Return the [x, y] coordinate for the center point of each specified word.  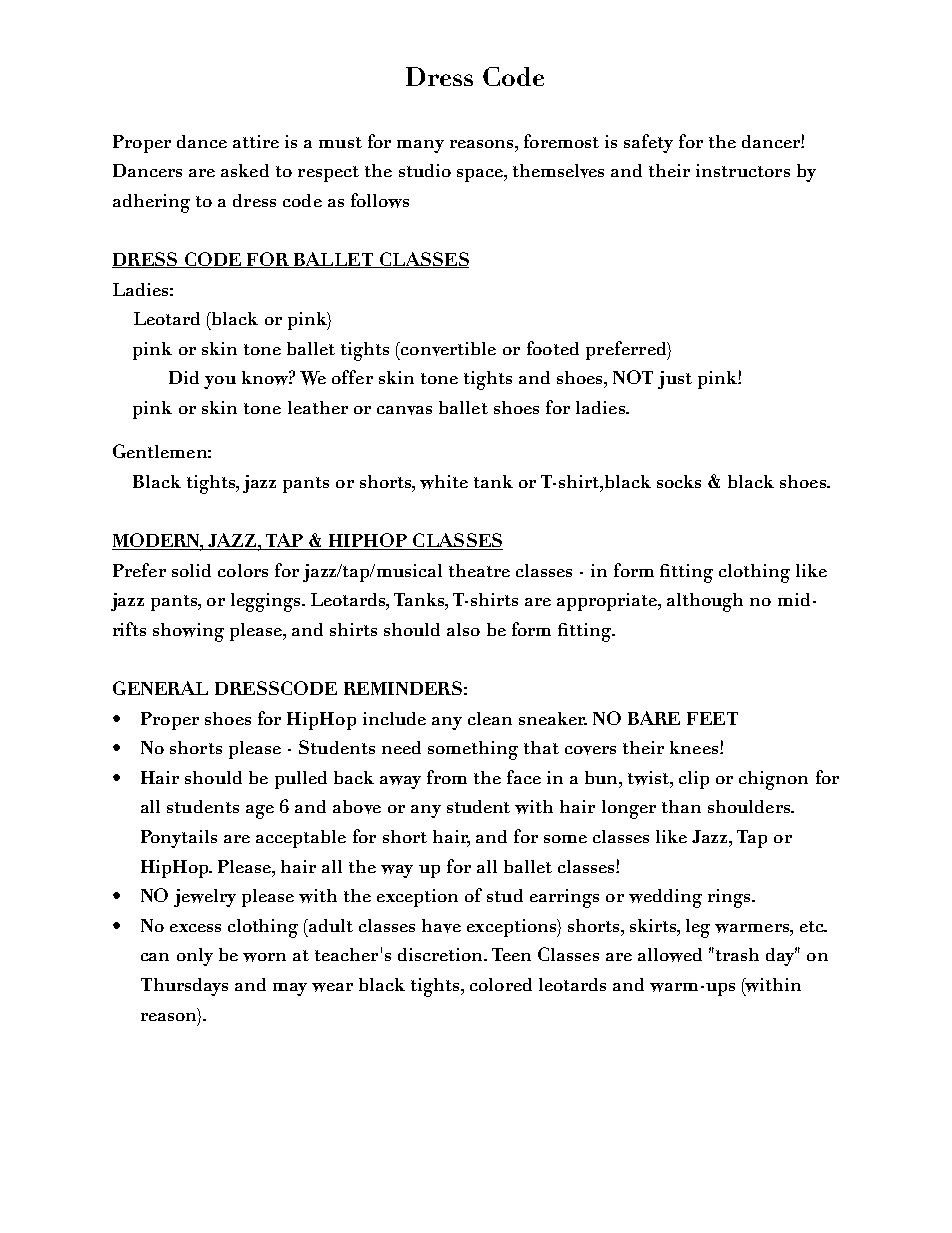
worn [264, 957]
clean [490, 718]
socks [679, 481]
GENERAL [160, 688]
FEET [712, 718]
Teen [511, 954]
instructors [743, 170]
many [420, 146]
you [220, 382]
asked [245, 170]
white [444, 482]
